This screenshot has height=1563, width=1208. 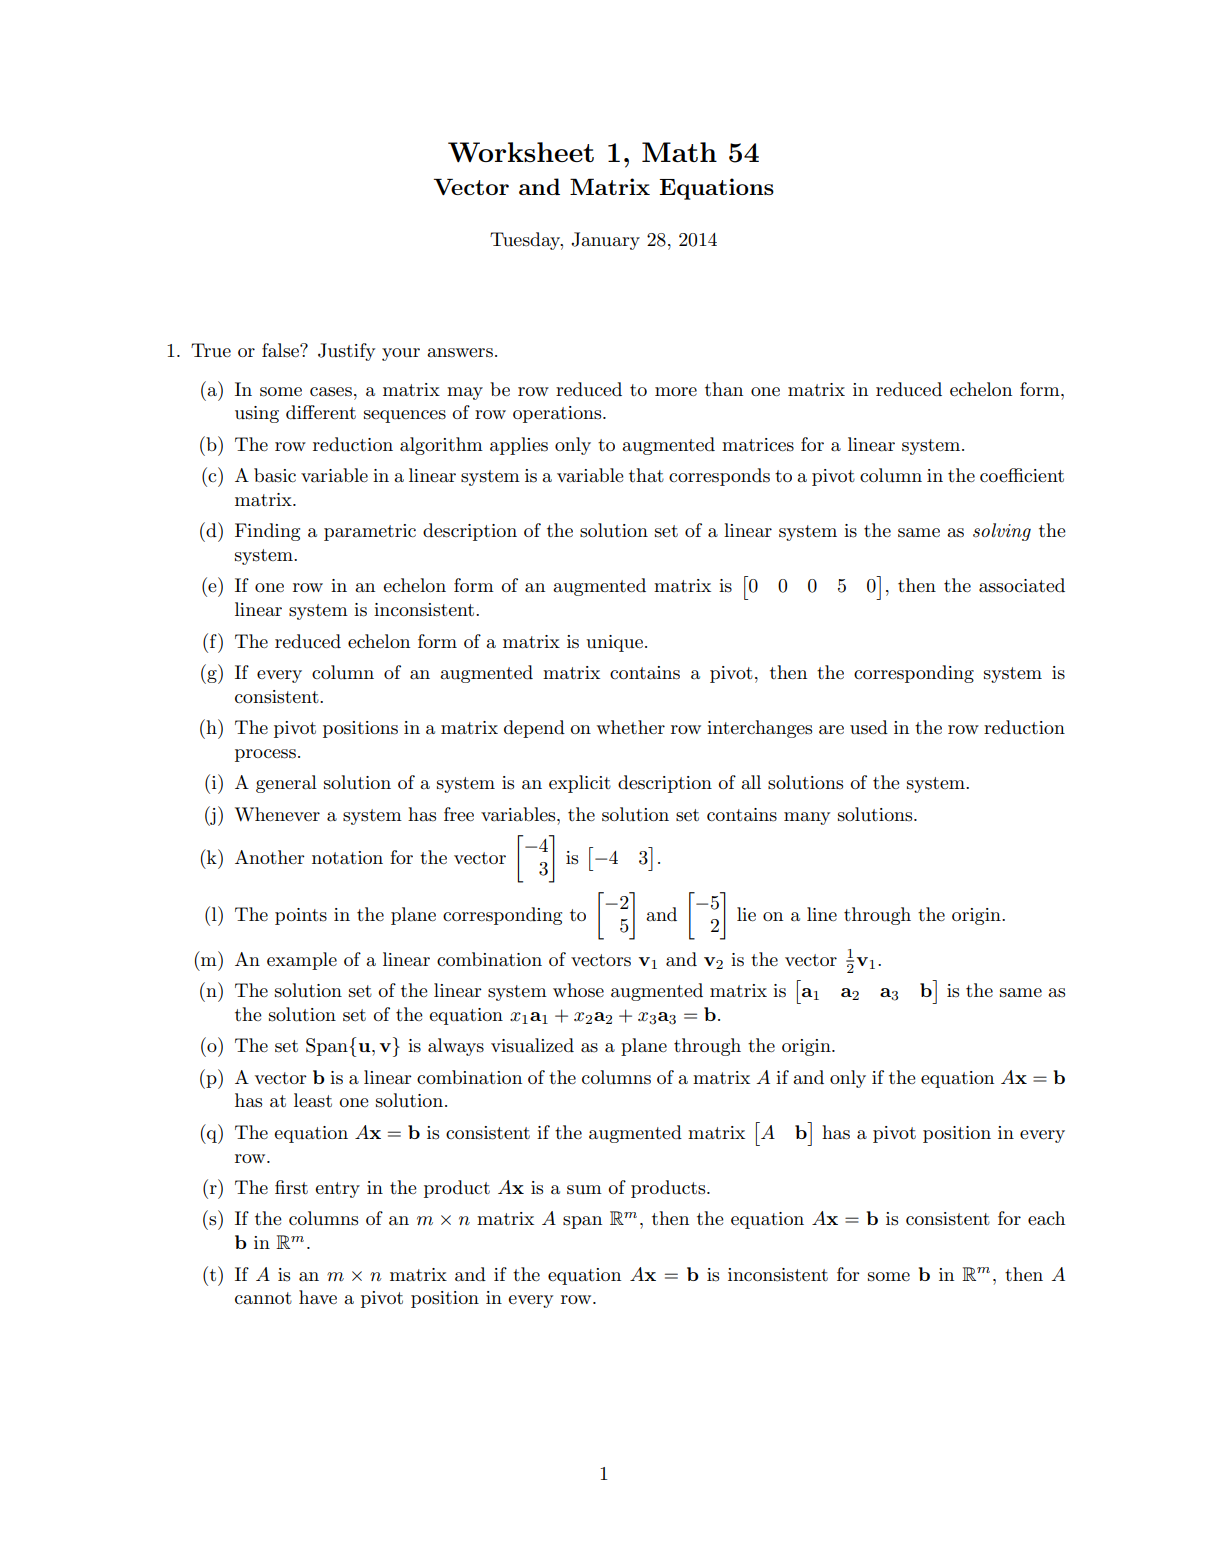 What do you see at coordinates (521, 152) in the screenshot?
I see `Worksheet` at bounding box center [521, 152].
